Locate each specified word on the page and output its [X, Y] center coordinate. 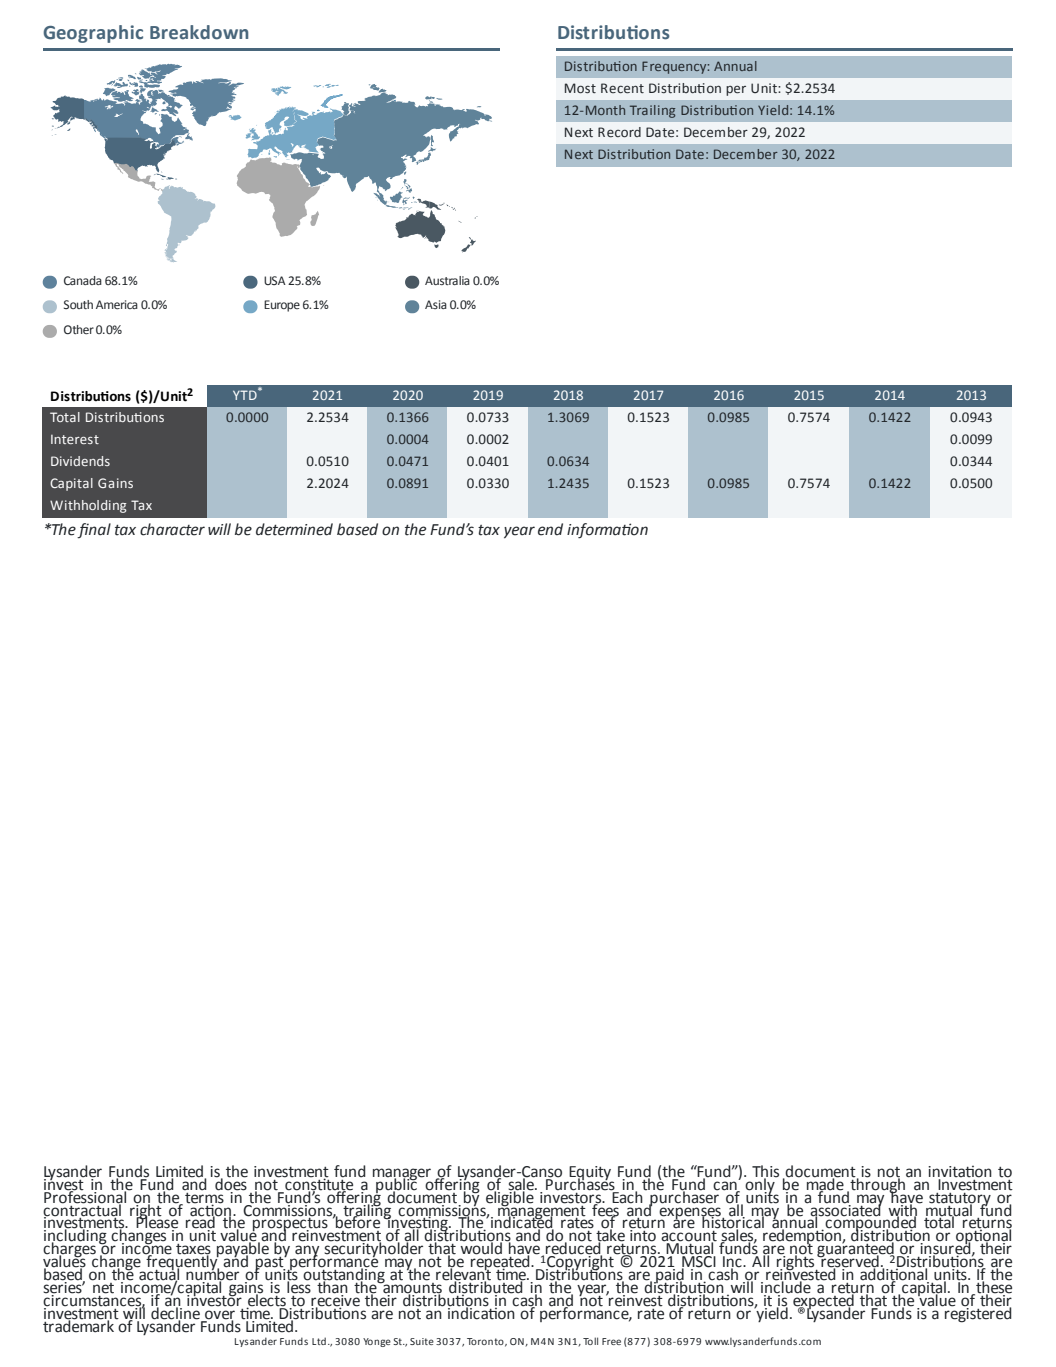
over [219, 1316]
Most [580, 88]
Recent [622, 88]
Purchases [579, 1183]
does [231, 1183]
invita [947, 1172]
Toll [590, 1341]
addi [874, 1273]
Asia [436, 304]
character [172, 529]
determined [294, 529]
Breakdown [199, 32]
